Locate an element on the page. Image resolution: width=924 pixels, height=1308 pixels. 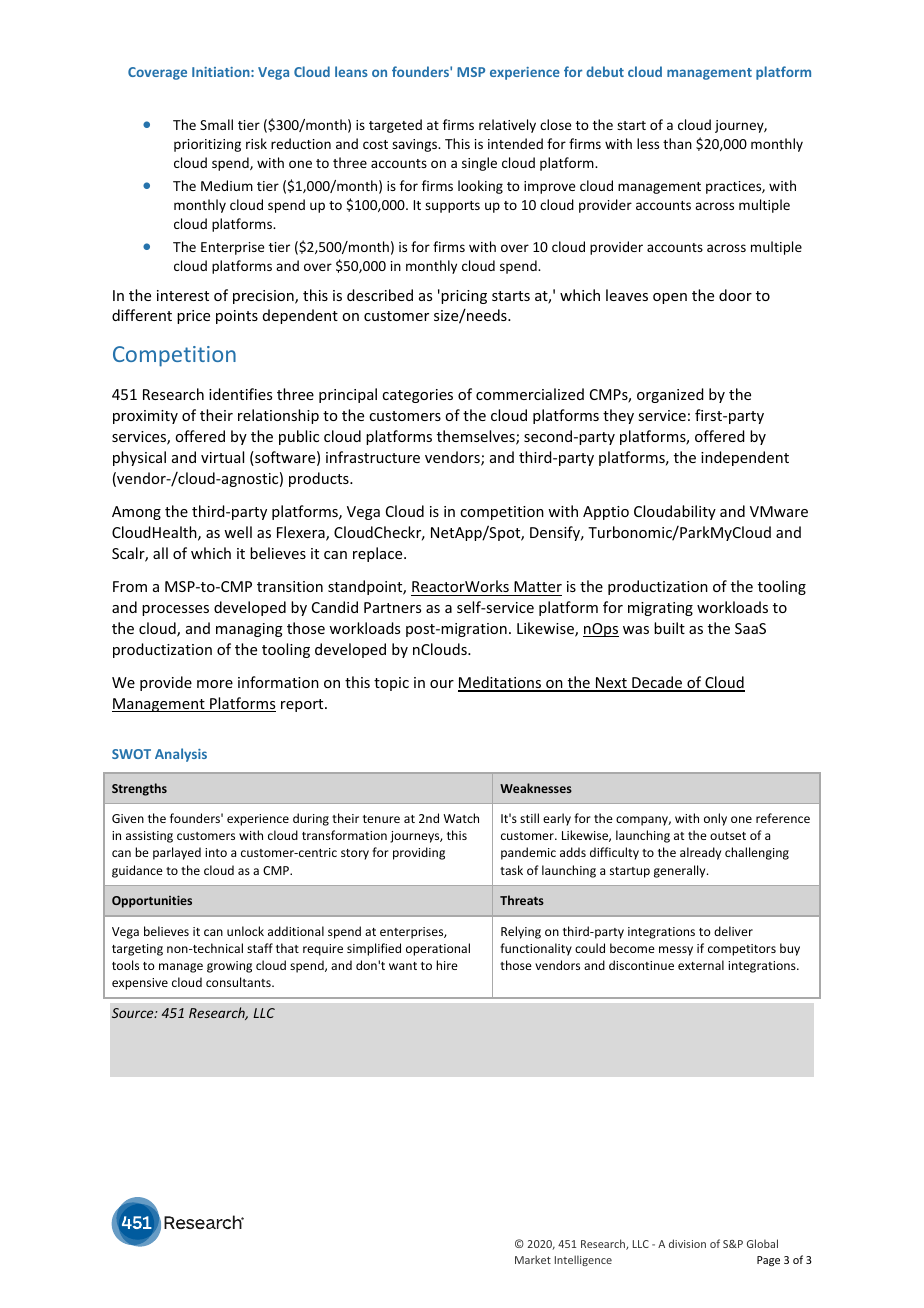
into is located at coordinates (216, 852).
